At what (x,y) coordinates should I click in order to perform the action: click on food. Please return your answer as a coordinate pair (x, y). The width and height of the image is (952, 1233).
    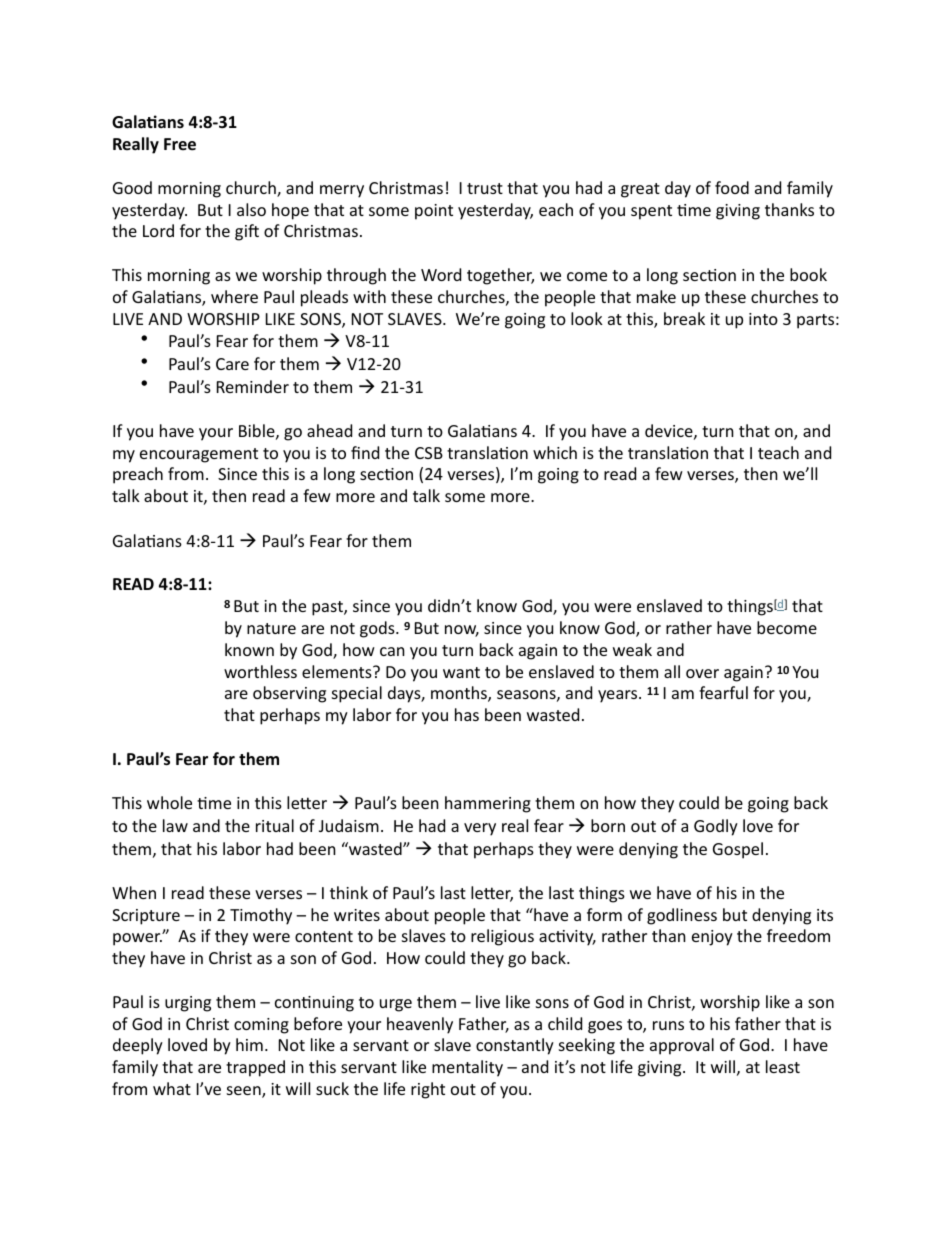
    Looking at the image, I should click on (732, 187).
